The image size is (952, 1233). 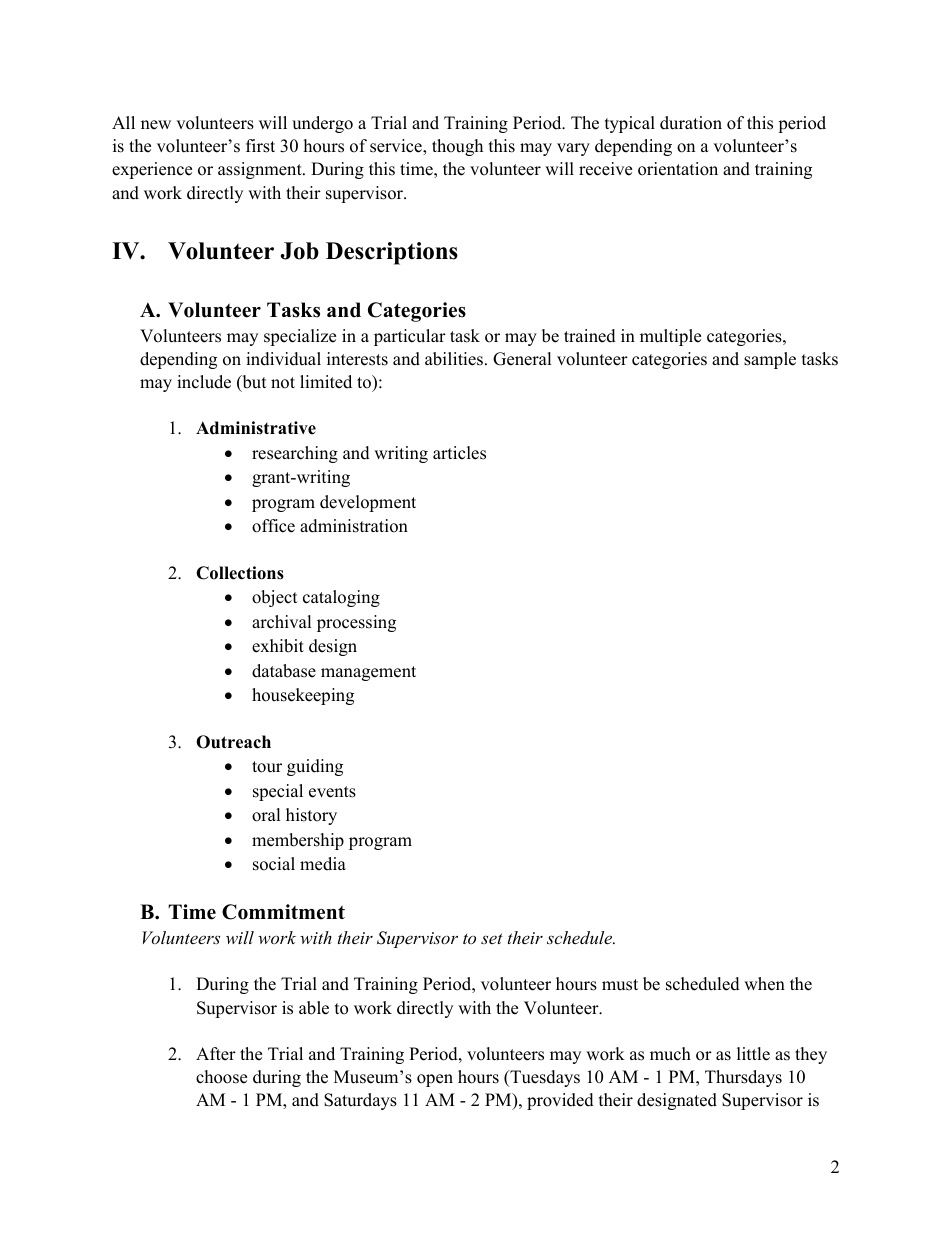 What do you see at coordinates (256, 428) in the page?
I see `Administrative` at bounding box center [256, 428].
